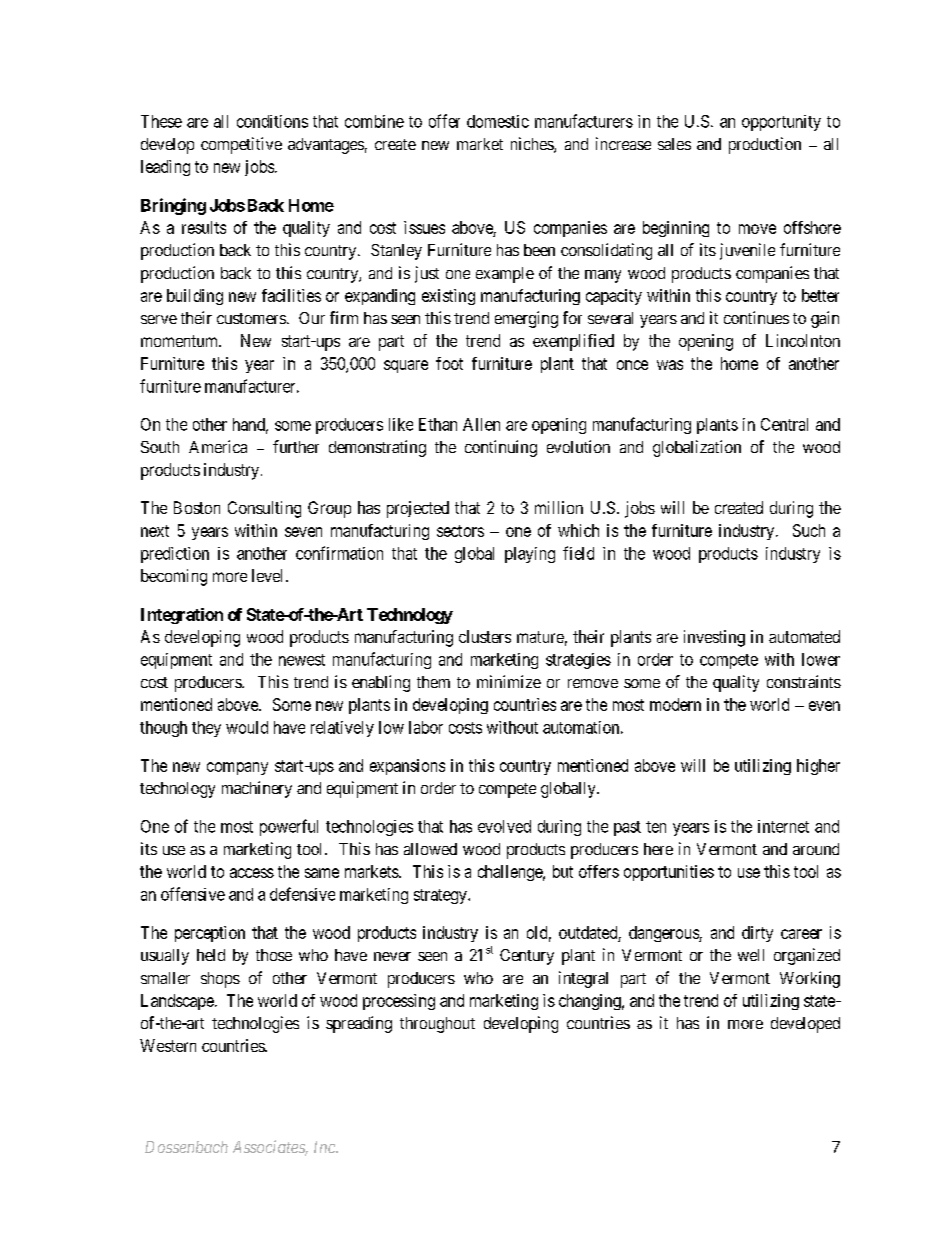 This screenshot has height=1233, width=952. I want to click on internet, so click(783, 826).
